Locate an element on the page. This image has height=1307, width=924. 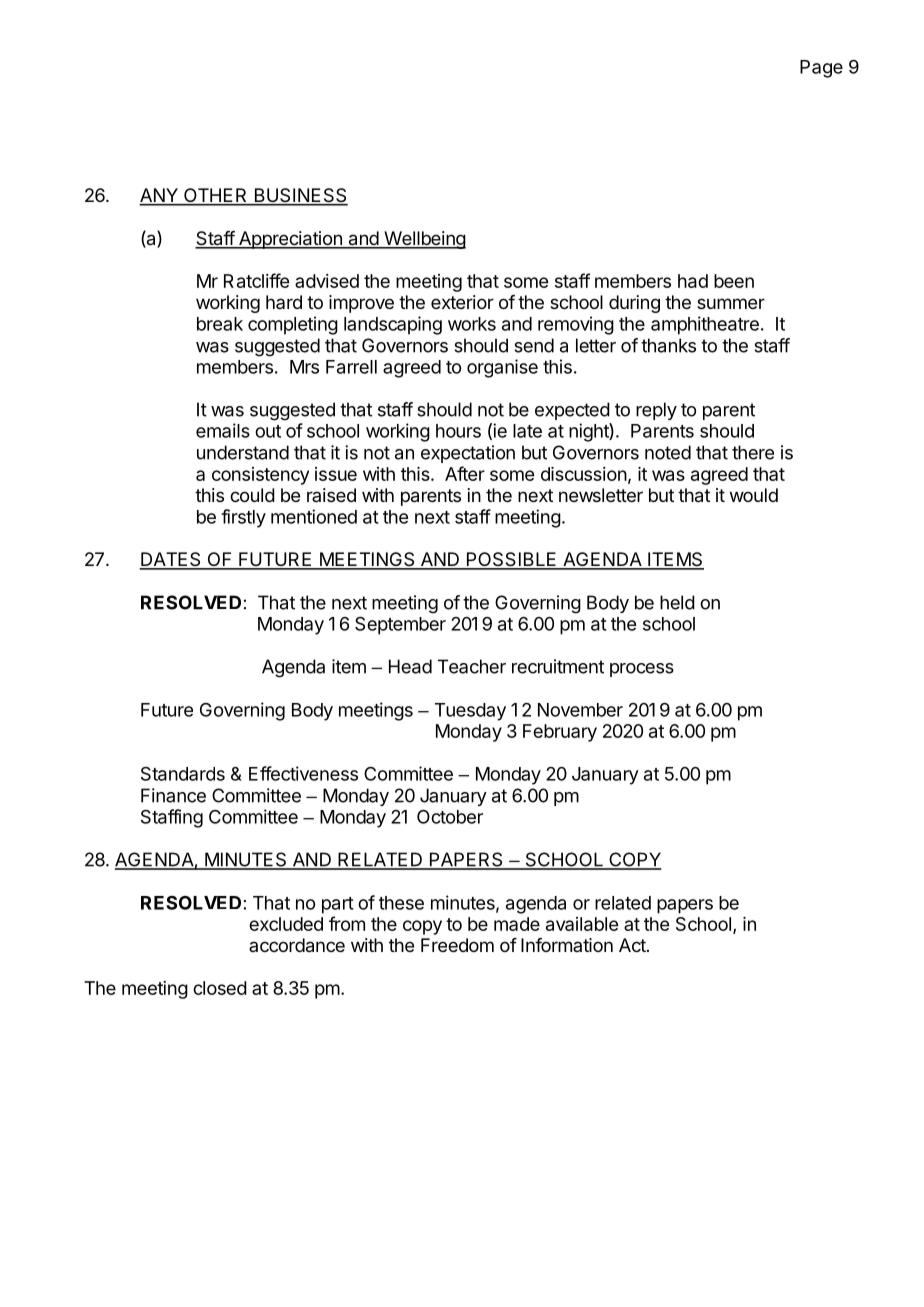
closed is located at coordinates (220, 988).
